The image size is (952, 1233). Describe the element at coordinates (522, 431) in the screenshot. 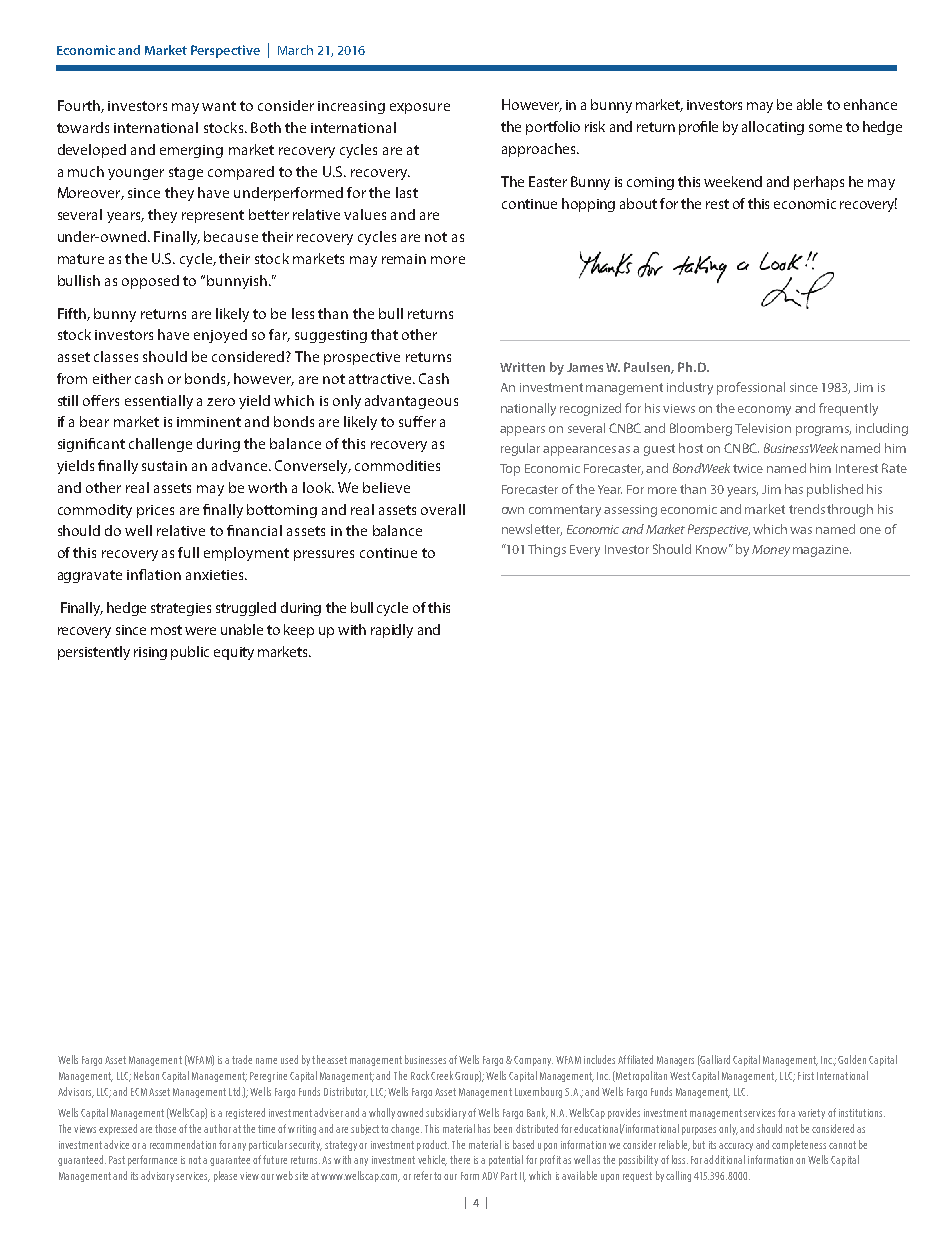

I see `appears` at that location.
